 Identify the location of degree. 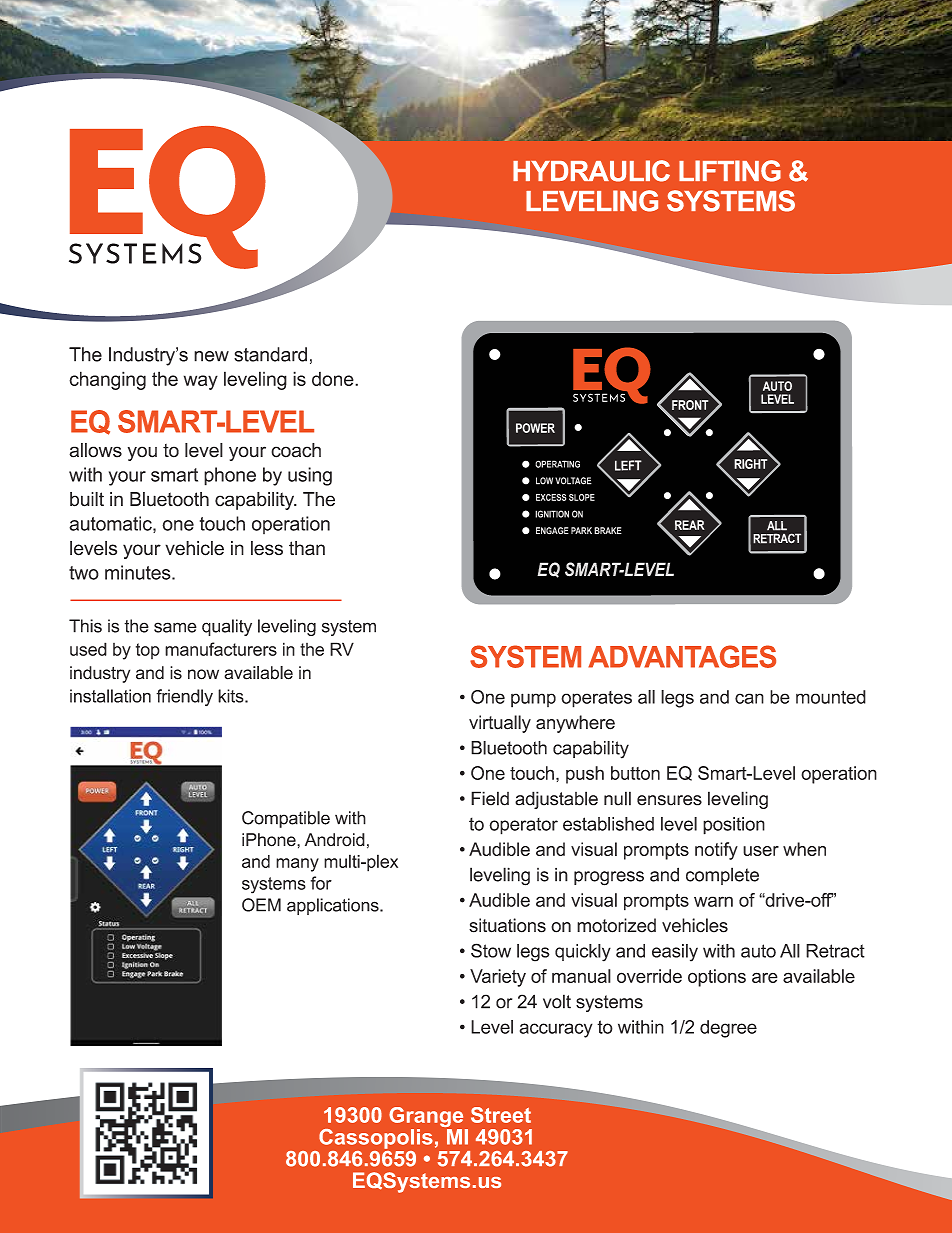
(728, 1029).
